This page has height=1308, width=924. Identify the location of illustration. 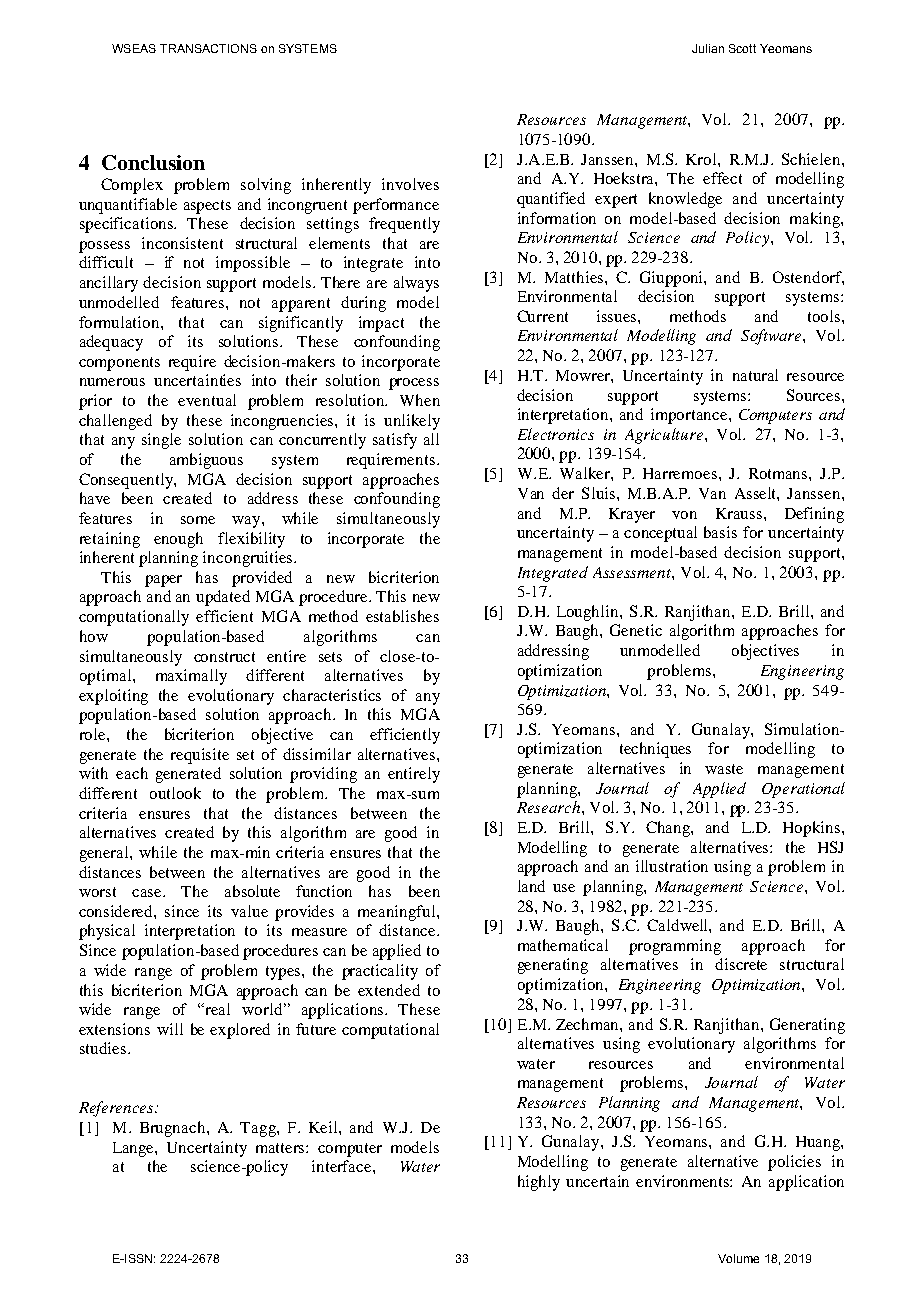
(672, 866).
